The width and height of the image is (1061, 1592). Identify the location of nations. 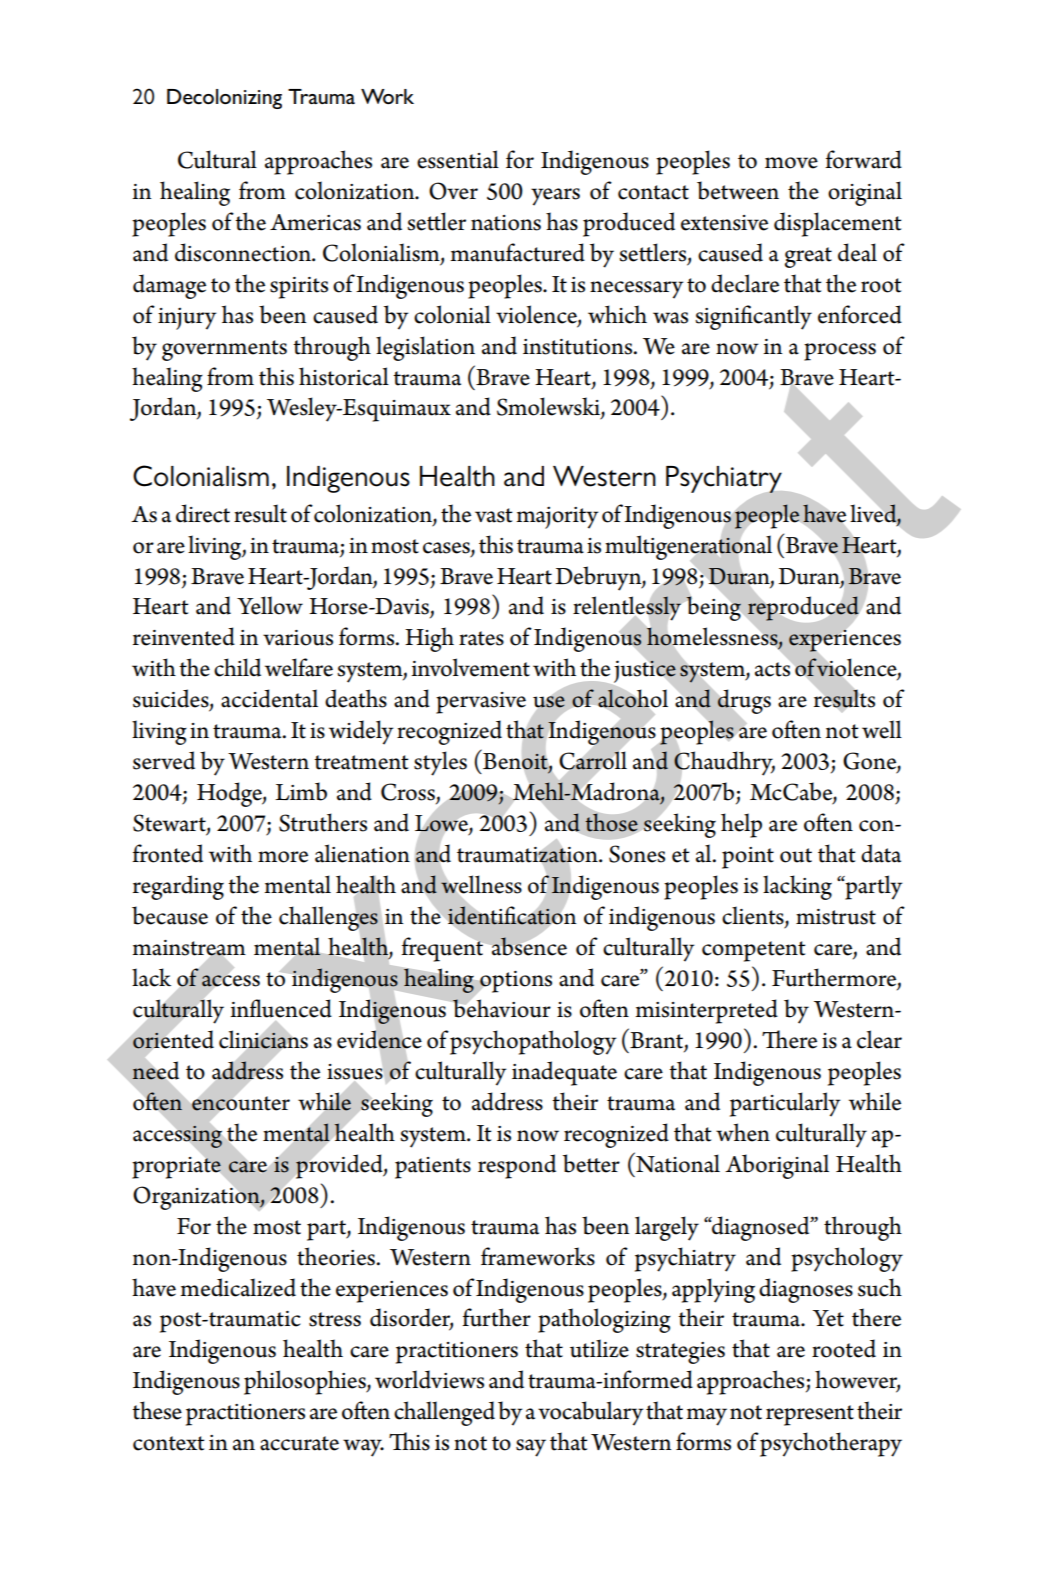
(506, 223).
